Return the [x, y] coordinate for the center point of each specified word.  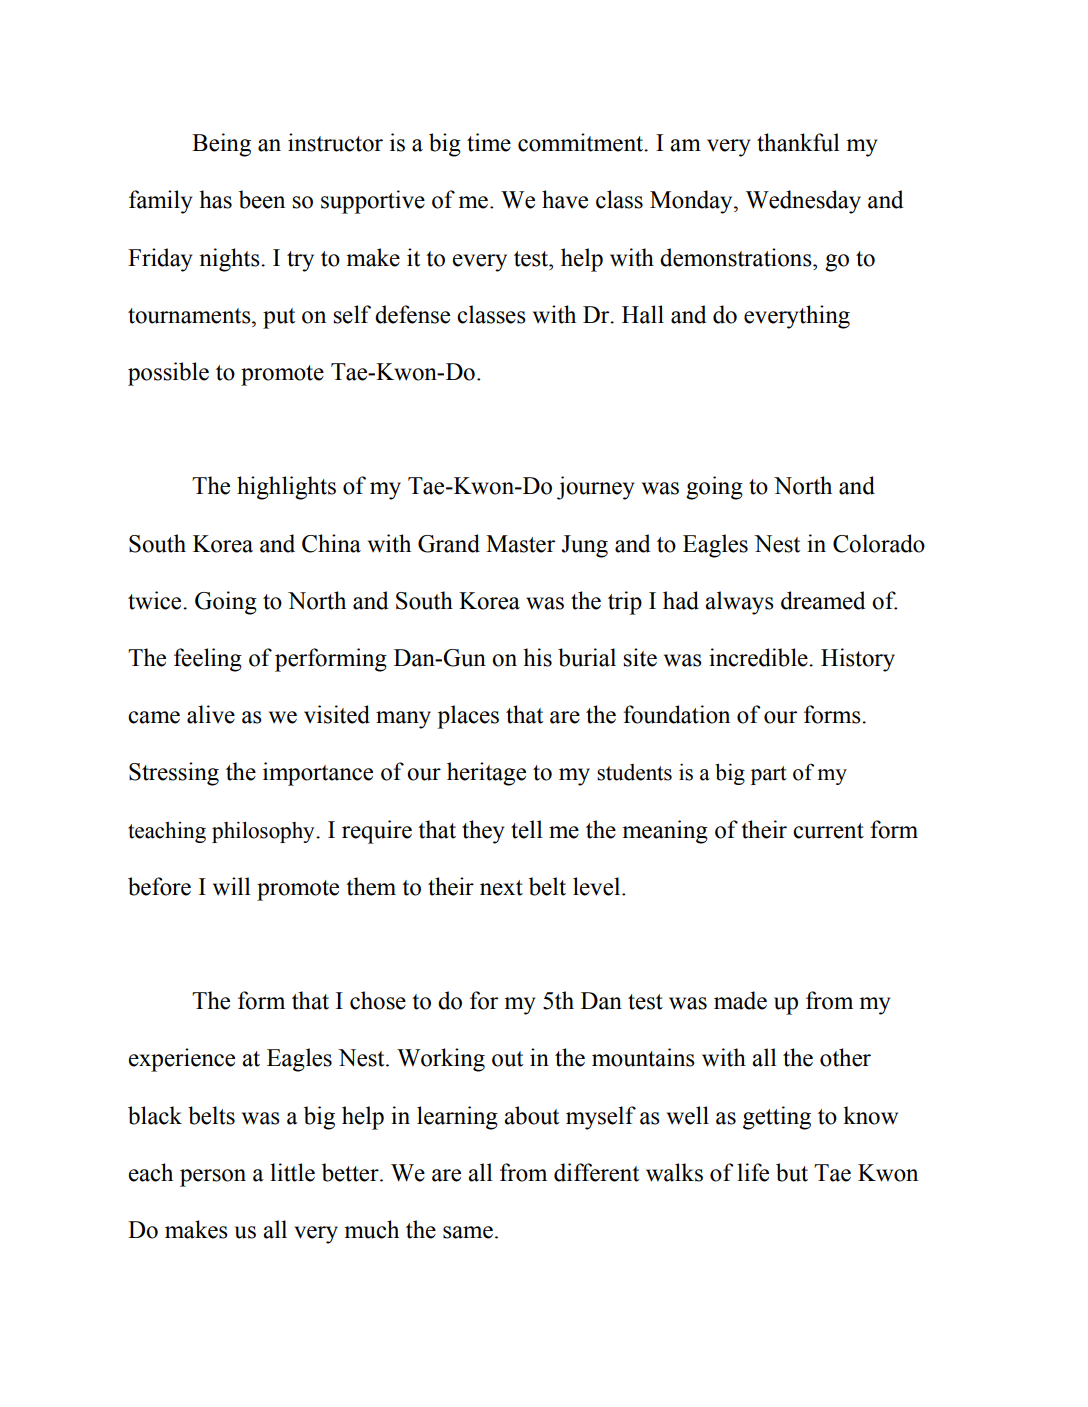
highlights [286, 488]
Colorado [879, 543]
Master [520, 544]
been [262, 199]
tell [526, 829]
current [828, 831]
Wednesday [803, 202]
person [213, 1178]
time [489, 142]
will [231, 886]
